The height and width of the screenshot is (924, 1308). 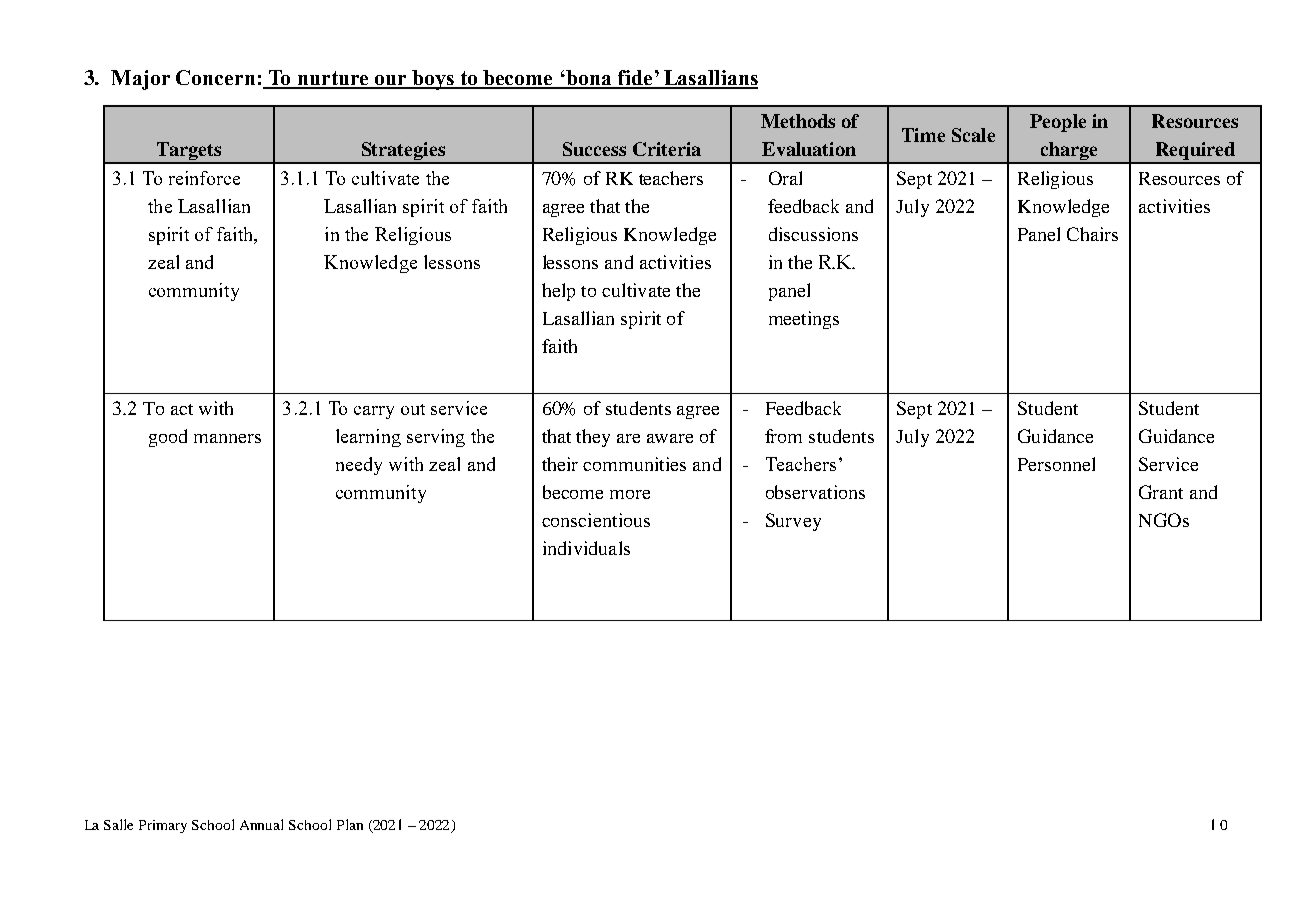 What do you see at coordinates (261, 824) in the screenshot?
I see `Annual` at bounding box center [261, 824].
